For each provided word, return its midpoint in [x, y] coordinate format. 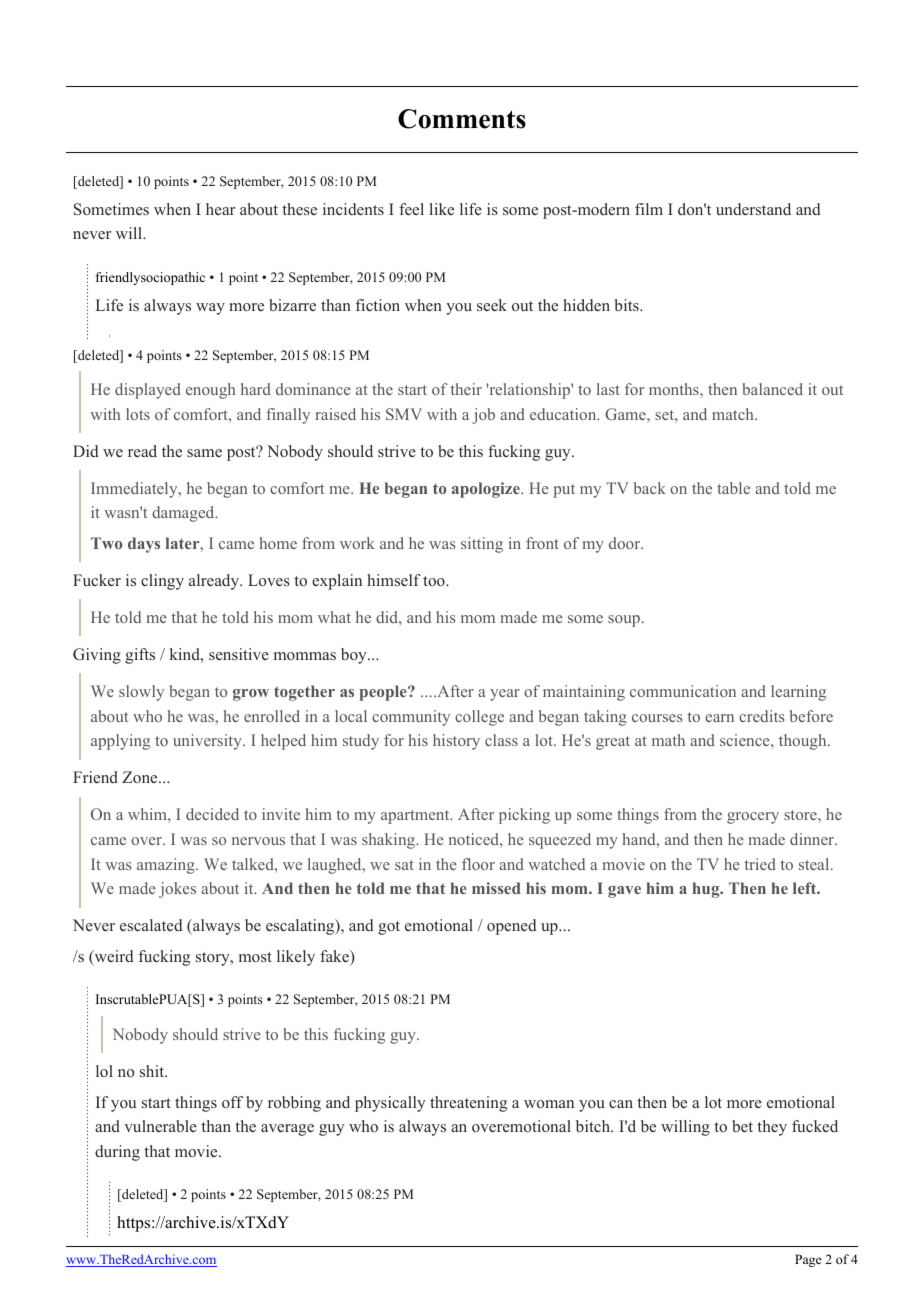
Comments [462, 119]
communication [683, 691]
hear [220, 209]
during [117, 1153]
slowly [141, 693]
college [479, 718]
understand [753, 209]
